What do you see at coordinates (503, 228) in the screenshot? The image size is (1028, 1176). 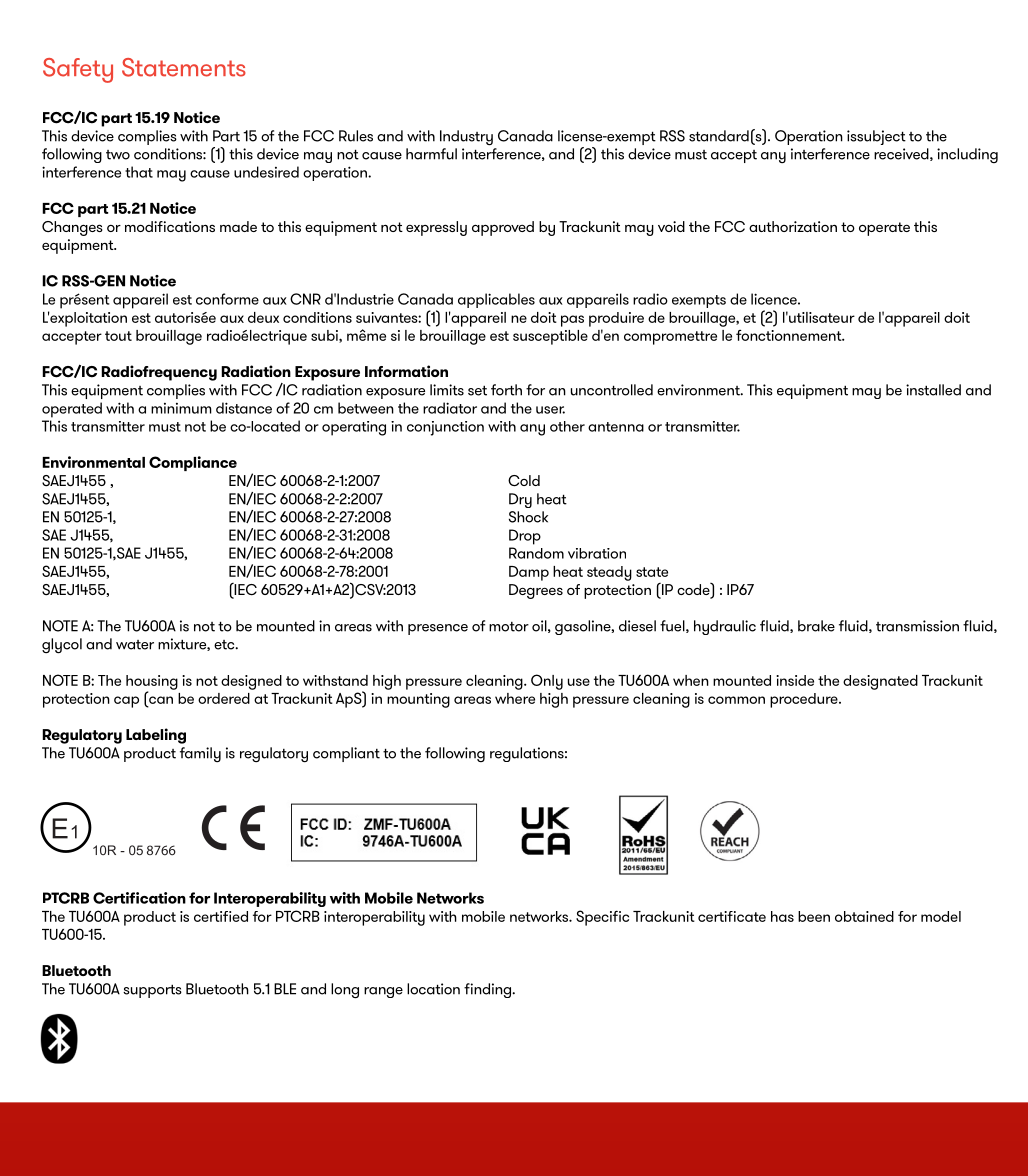 I see `approved` at bounding box center [503, 228].
